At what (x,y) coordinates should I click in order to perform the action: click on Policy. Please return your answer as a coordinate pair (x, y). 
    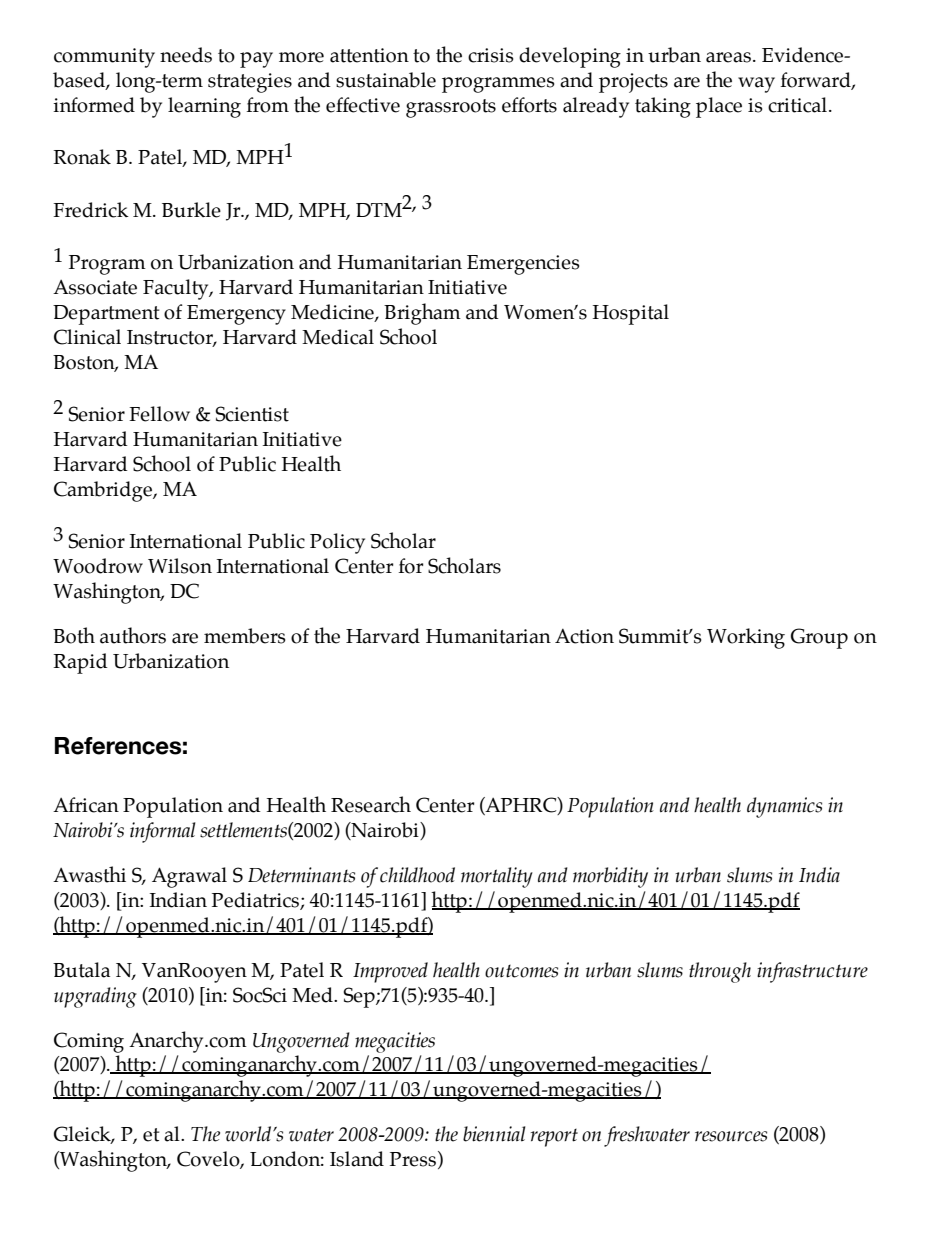
    Looking at the image, I should click on (337, 543).
